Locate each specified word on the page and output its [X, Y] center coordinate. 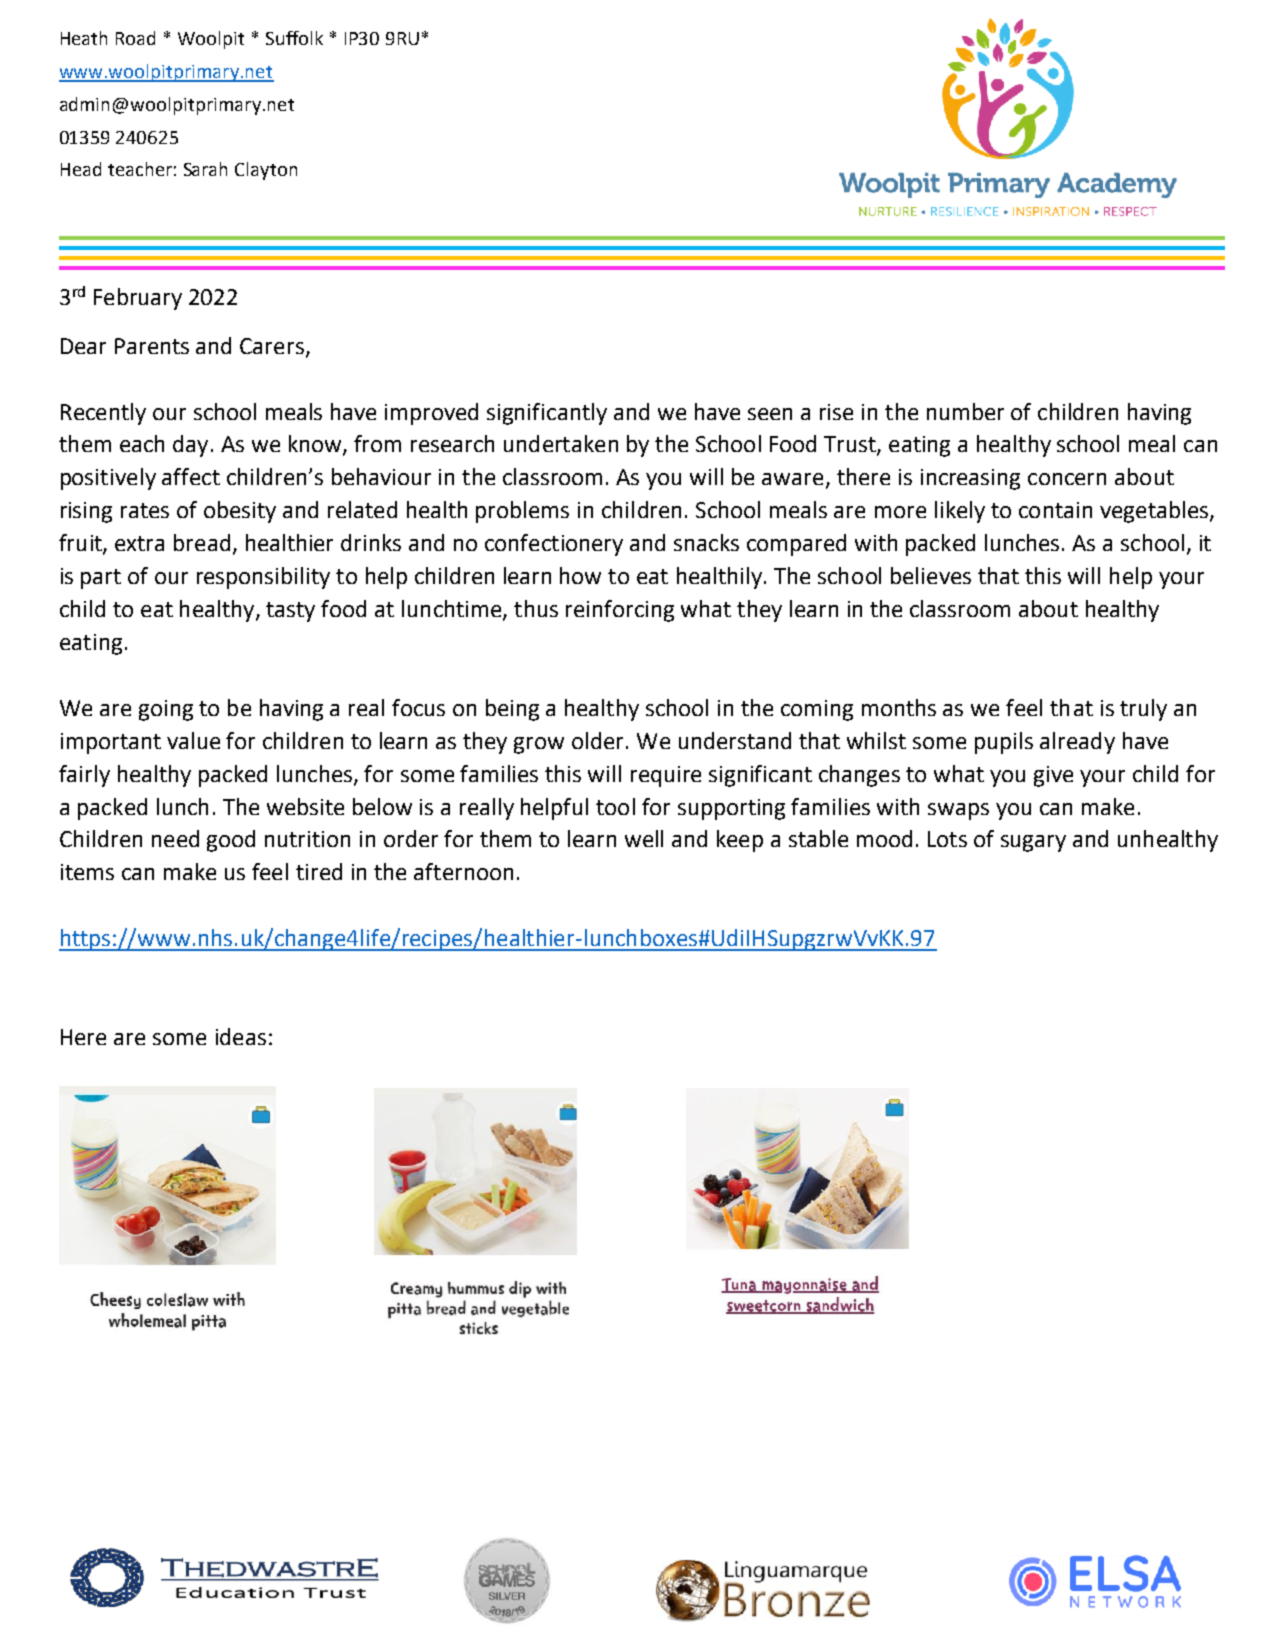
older [597, 740]
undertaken [561, 443]
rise [836, 412]
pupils [1004, 743]
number [965, 411]
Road [135, 38]
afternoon [463, 871]
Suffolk [294, 38]
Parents [152, 346]
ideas [241, 1036]
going [166, 710]
